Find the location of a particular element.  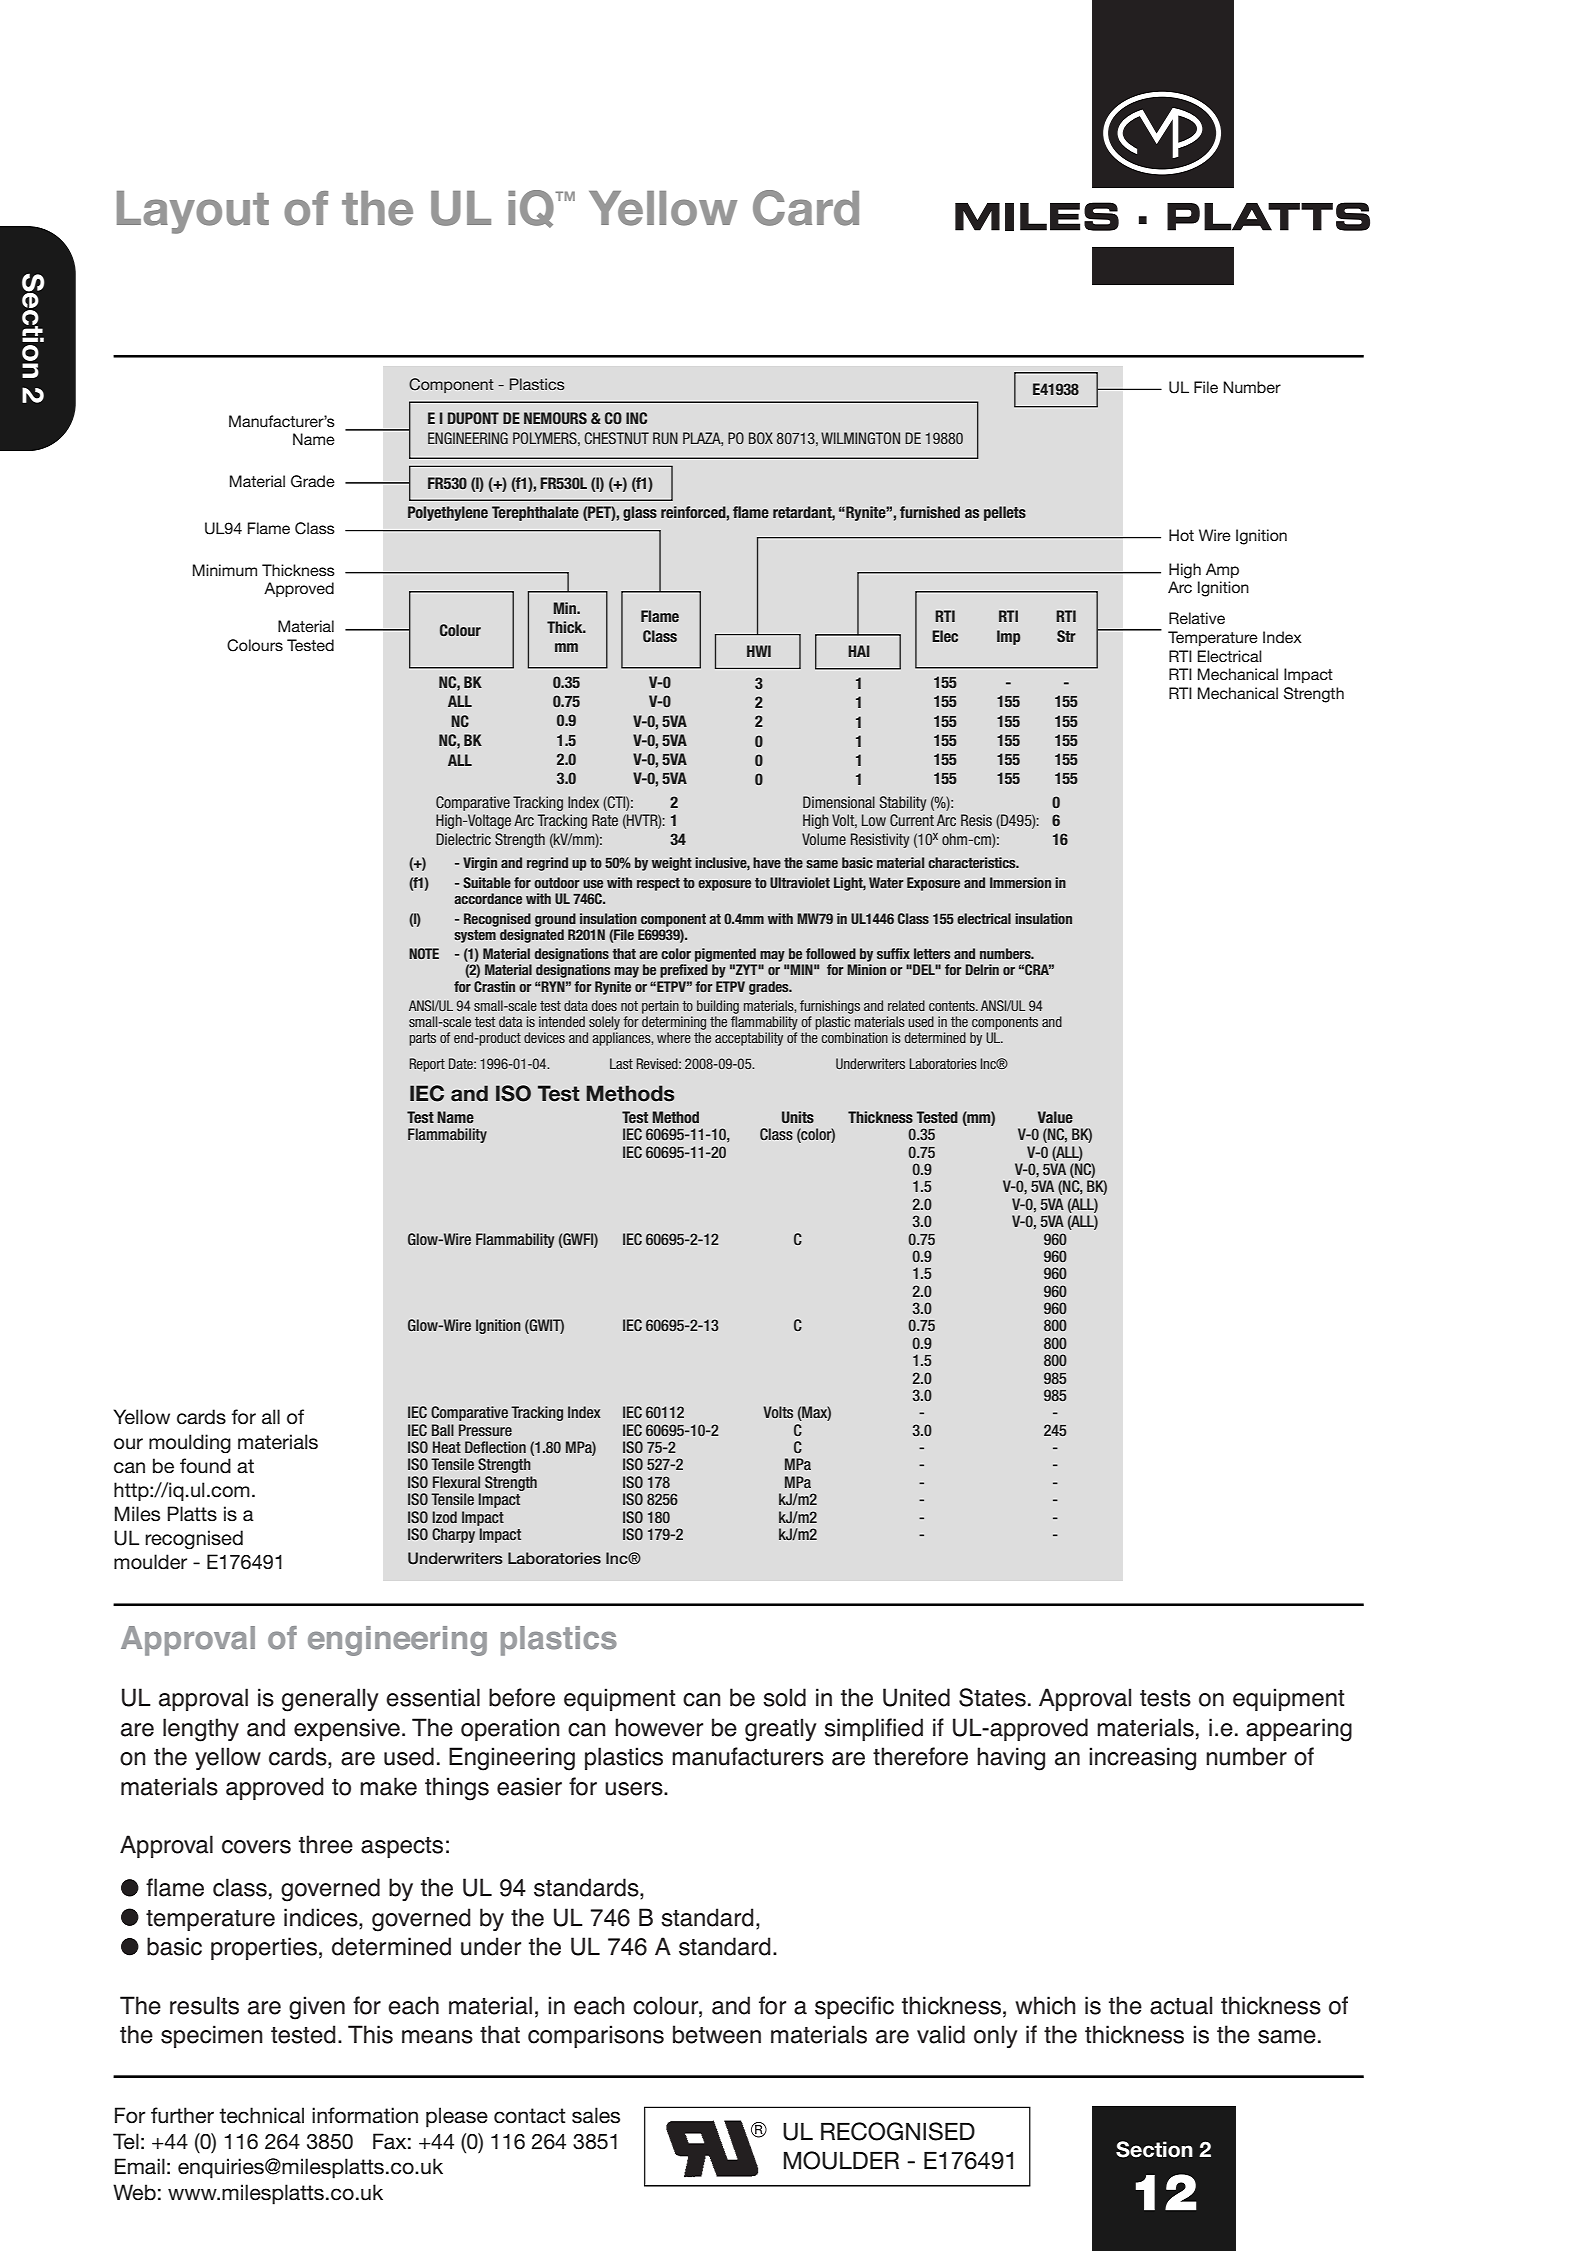

Report is located at coordinates (427, 1065).
